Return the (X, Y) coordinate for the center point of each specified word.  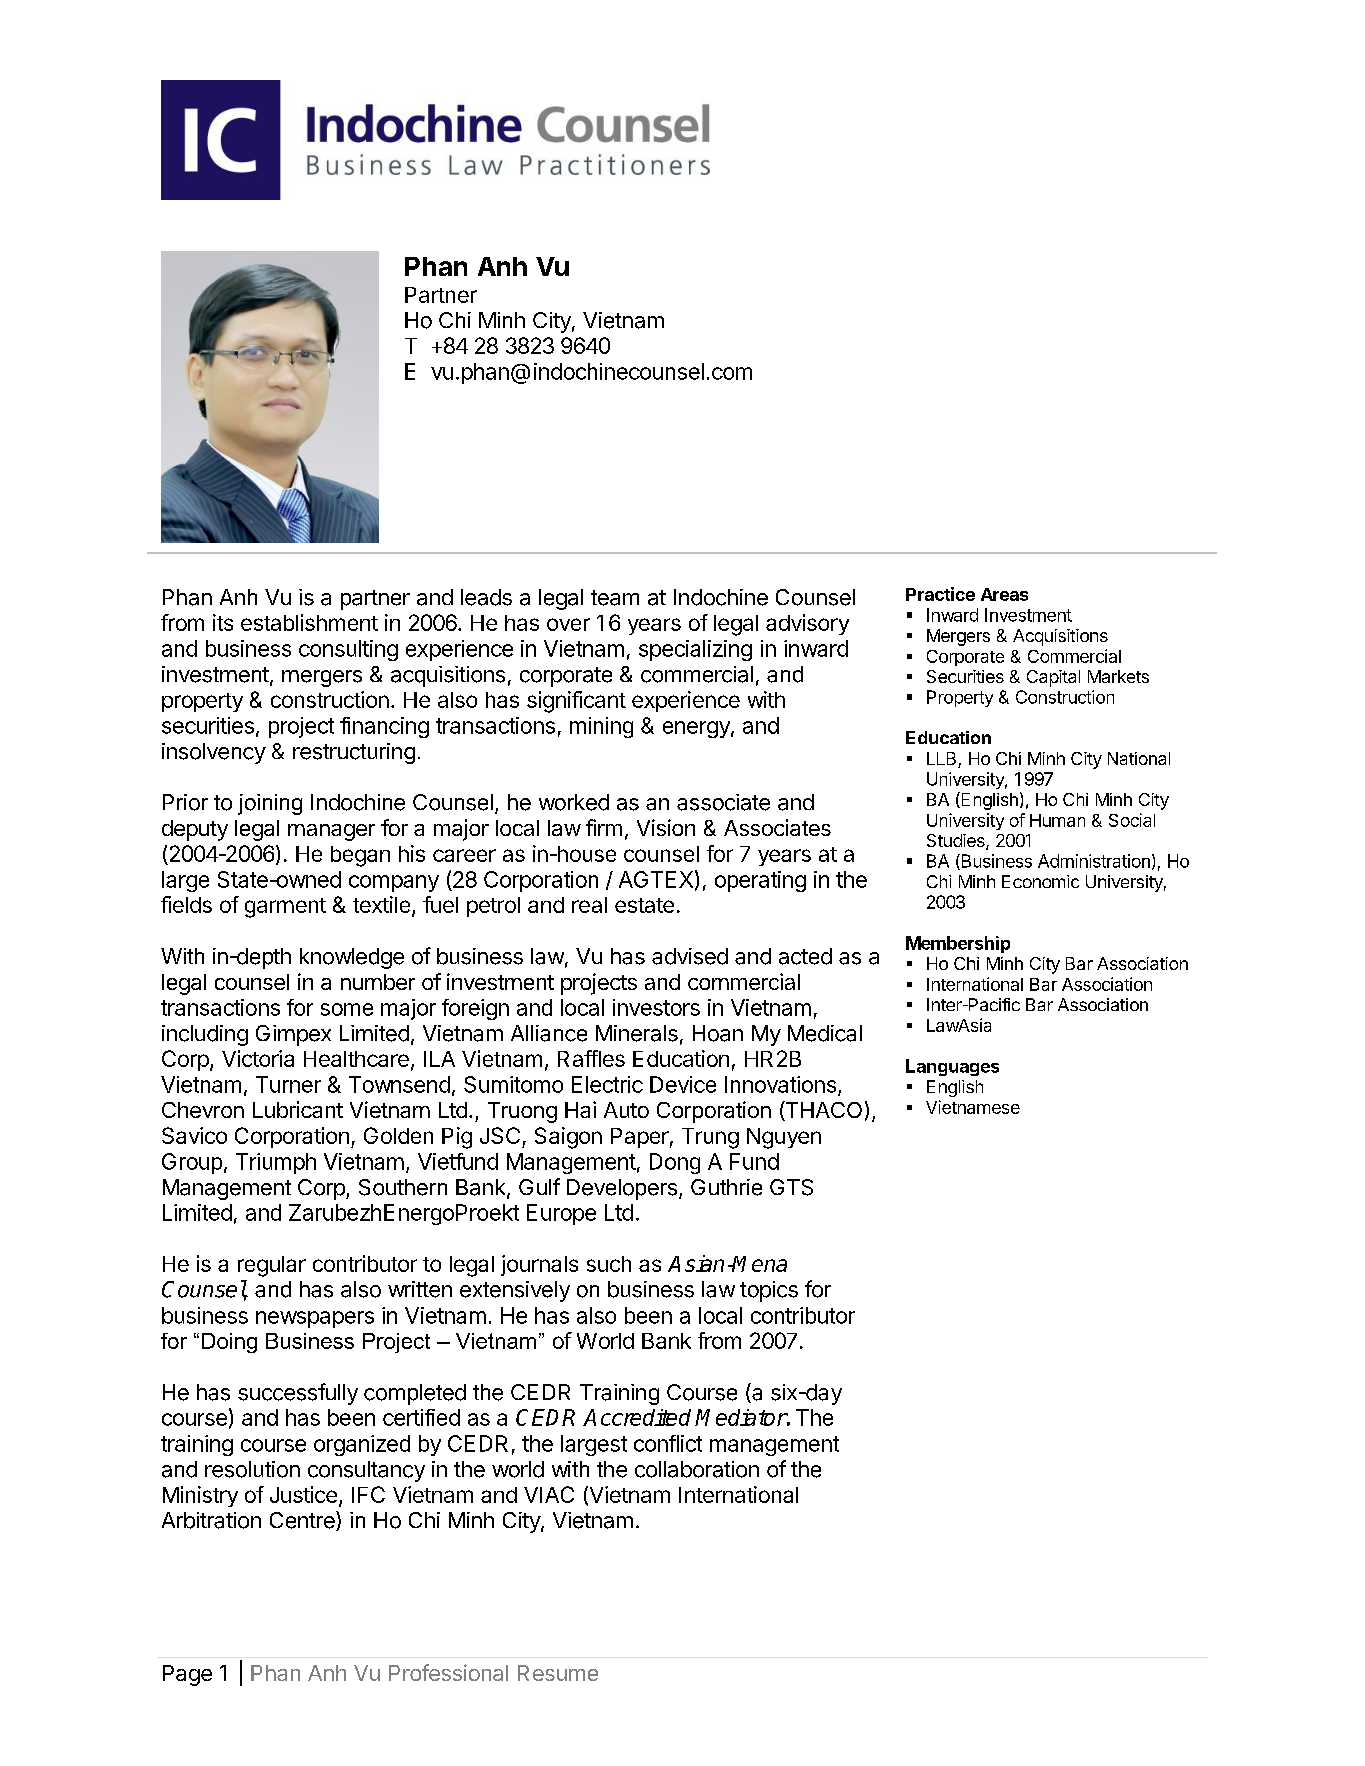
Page (187, 1675)
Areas (1004, 594)
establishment (309, 622)
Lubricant (298, 1109)
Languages (952, 1067)
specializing (695, 650)
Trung (710, 1138)
